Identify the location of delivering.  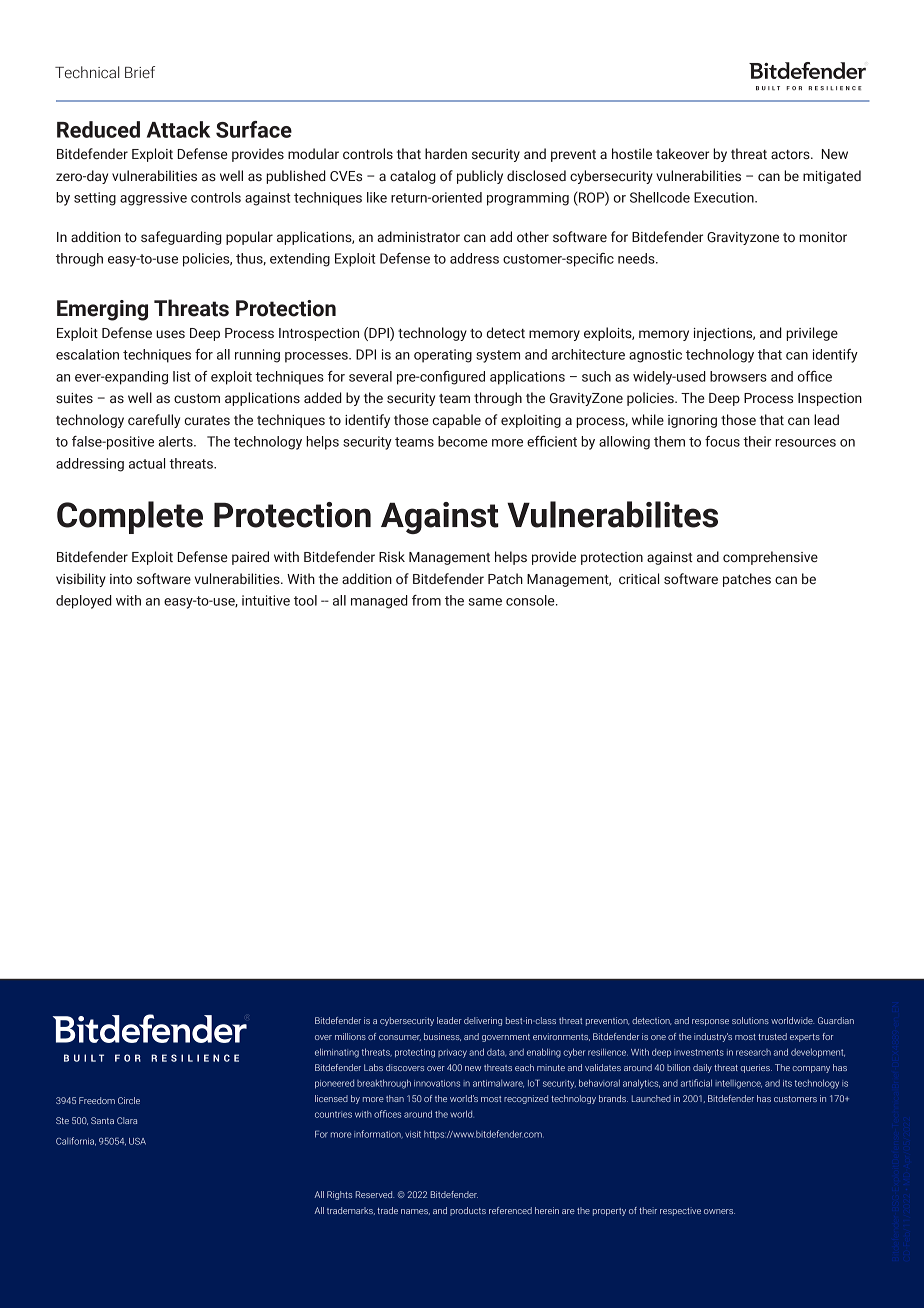
(483, 1021).
